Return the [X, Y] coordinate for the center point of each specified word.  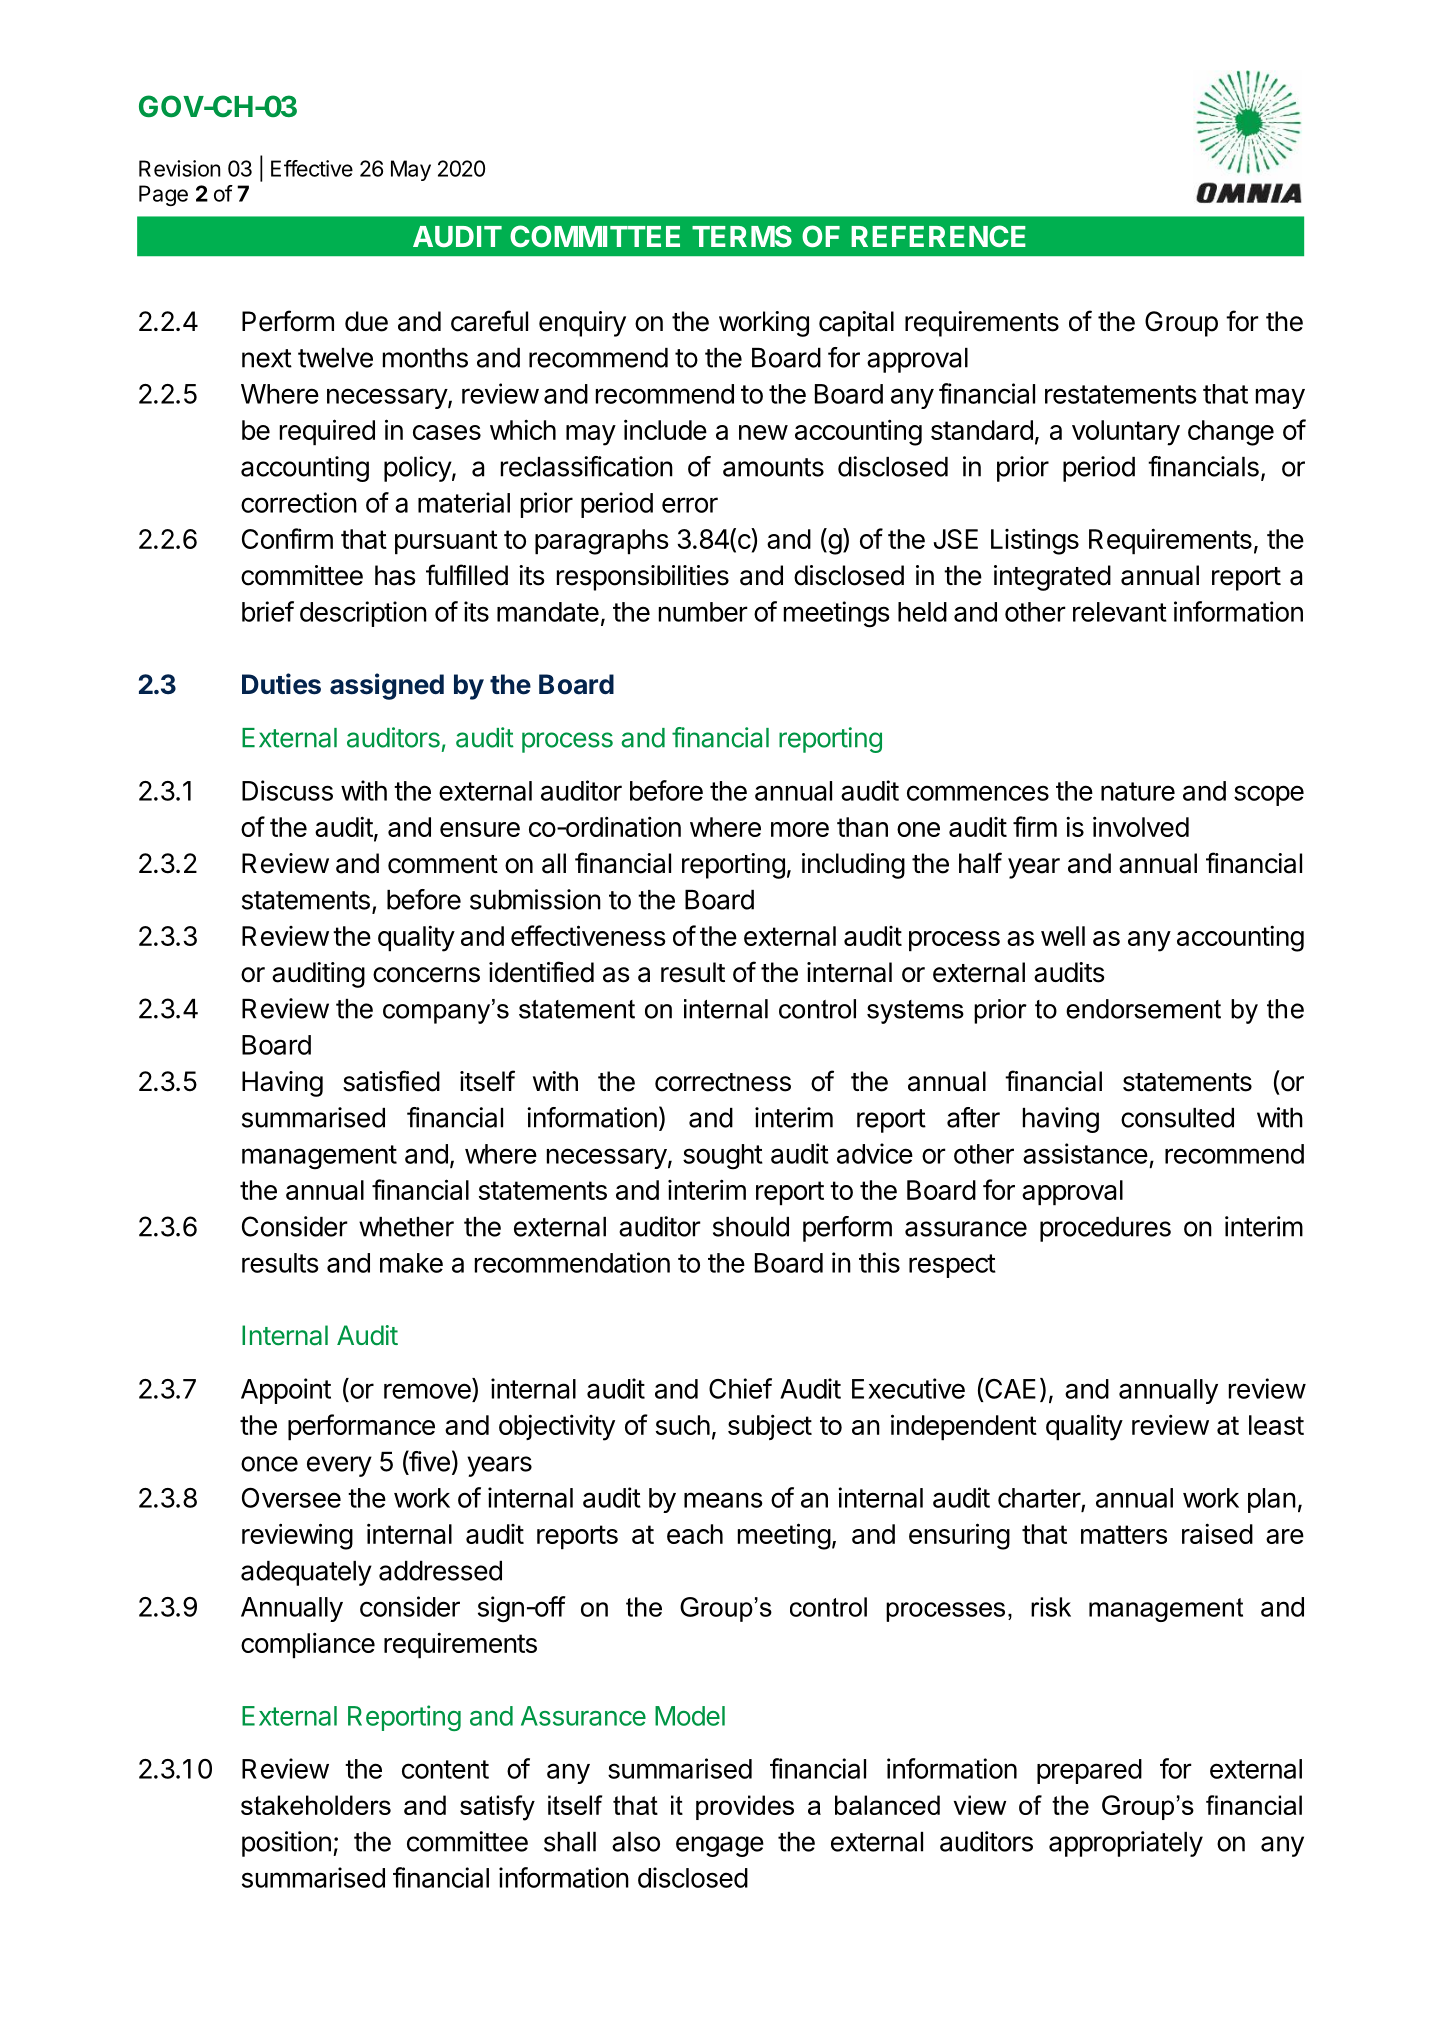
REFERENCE [938, 236]
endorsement [1143, 1009]
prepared [1089, 1771]
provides [745, 1807]
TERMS [742, 236]
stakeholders [316, 1805]
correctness [723, 1082]
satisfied [391, 1081]
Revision [179, 168]
